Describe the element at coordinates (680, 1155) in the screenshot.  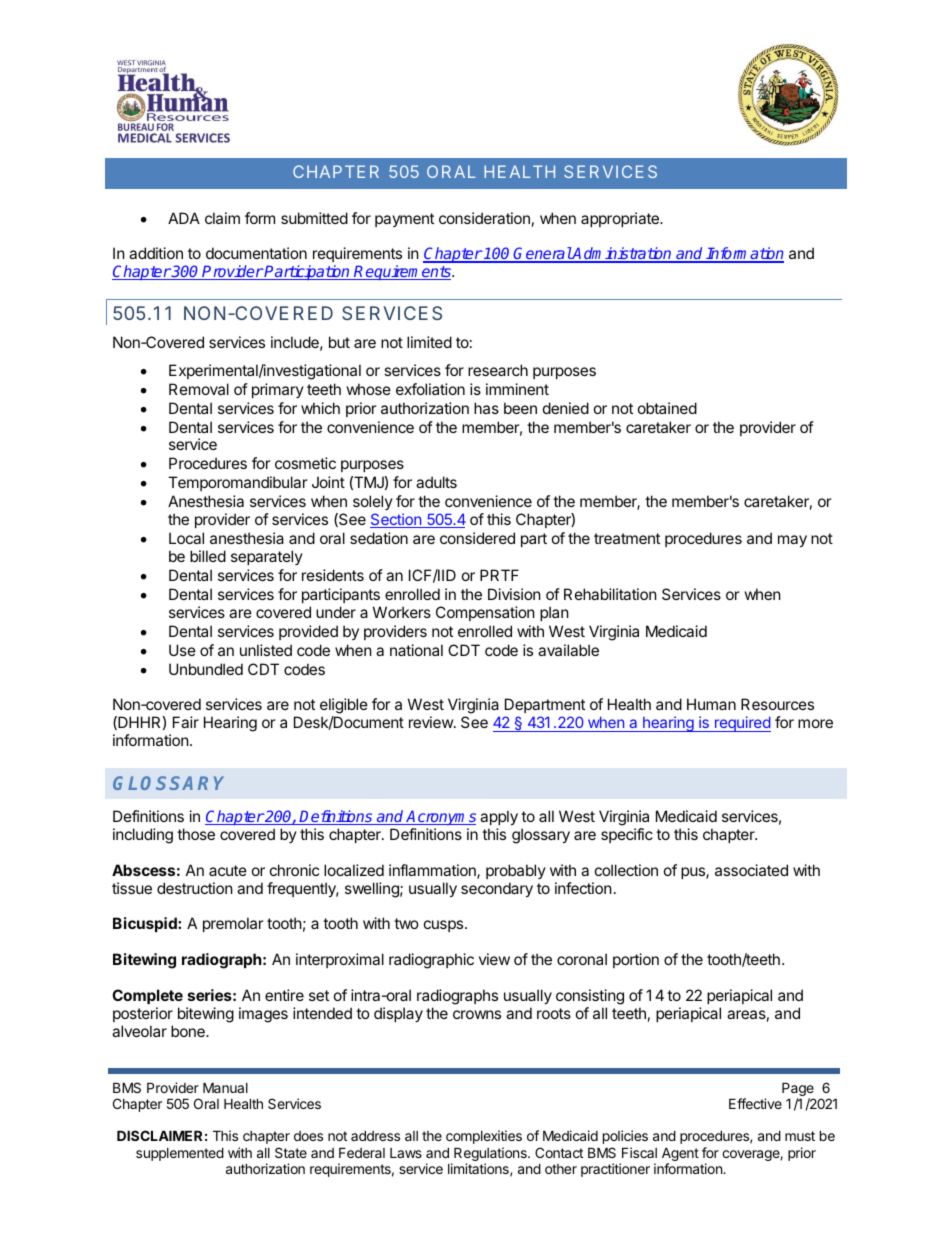
I see `Agent` at that location.
